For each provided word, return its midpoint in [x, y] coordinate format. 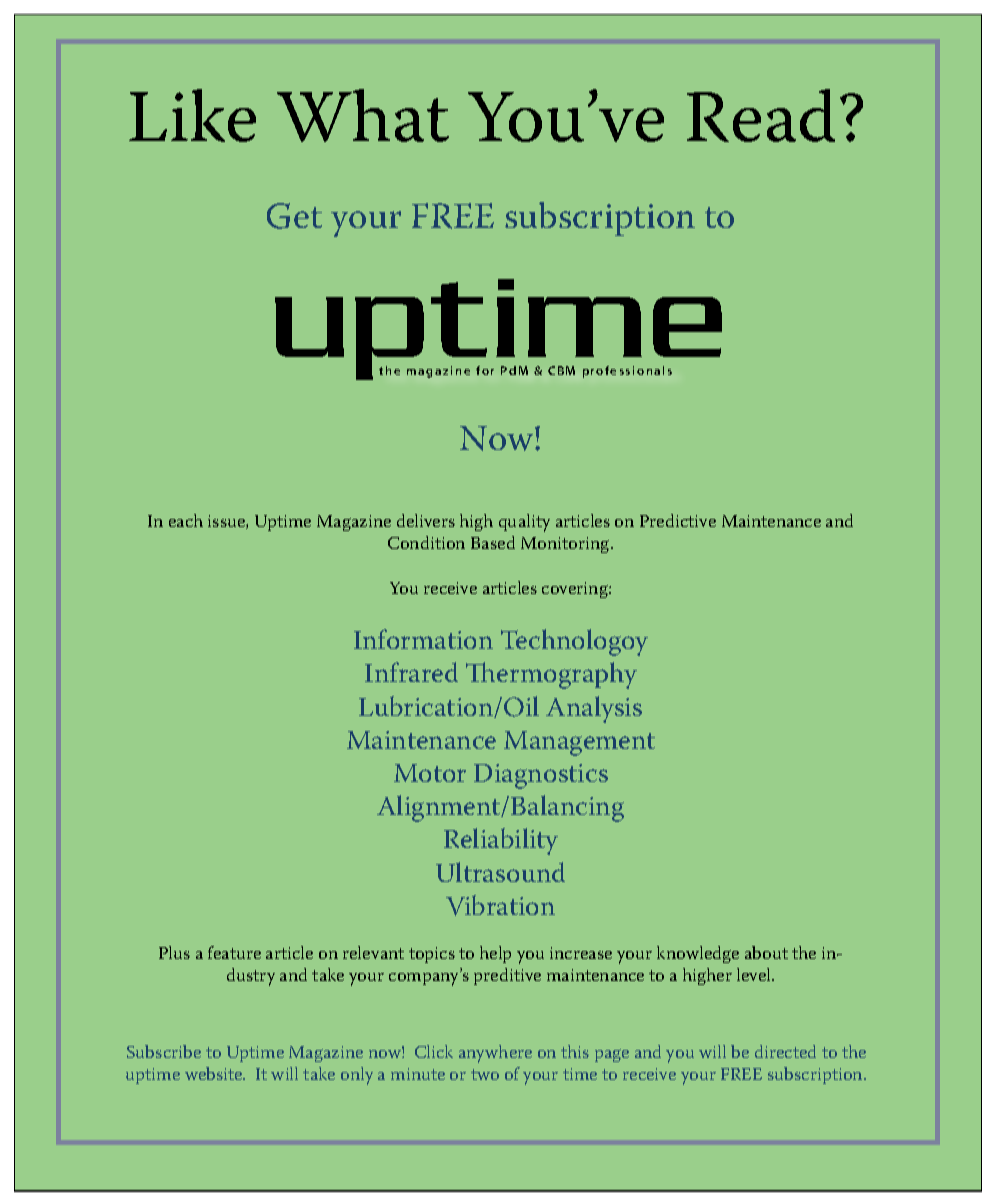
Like [192, 115]
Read [761, 115]
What [363, 115]
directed [785, 1051]
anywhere [495, 1054]
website [215, 1073]
